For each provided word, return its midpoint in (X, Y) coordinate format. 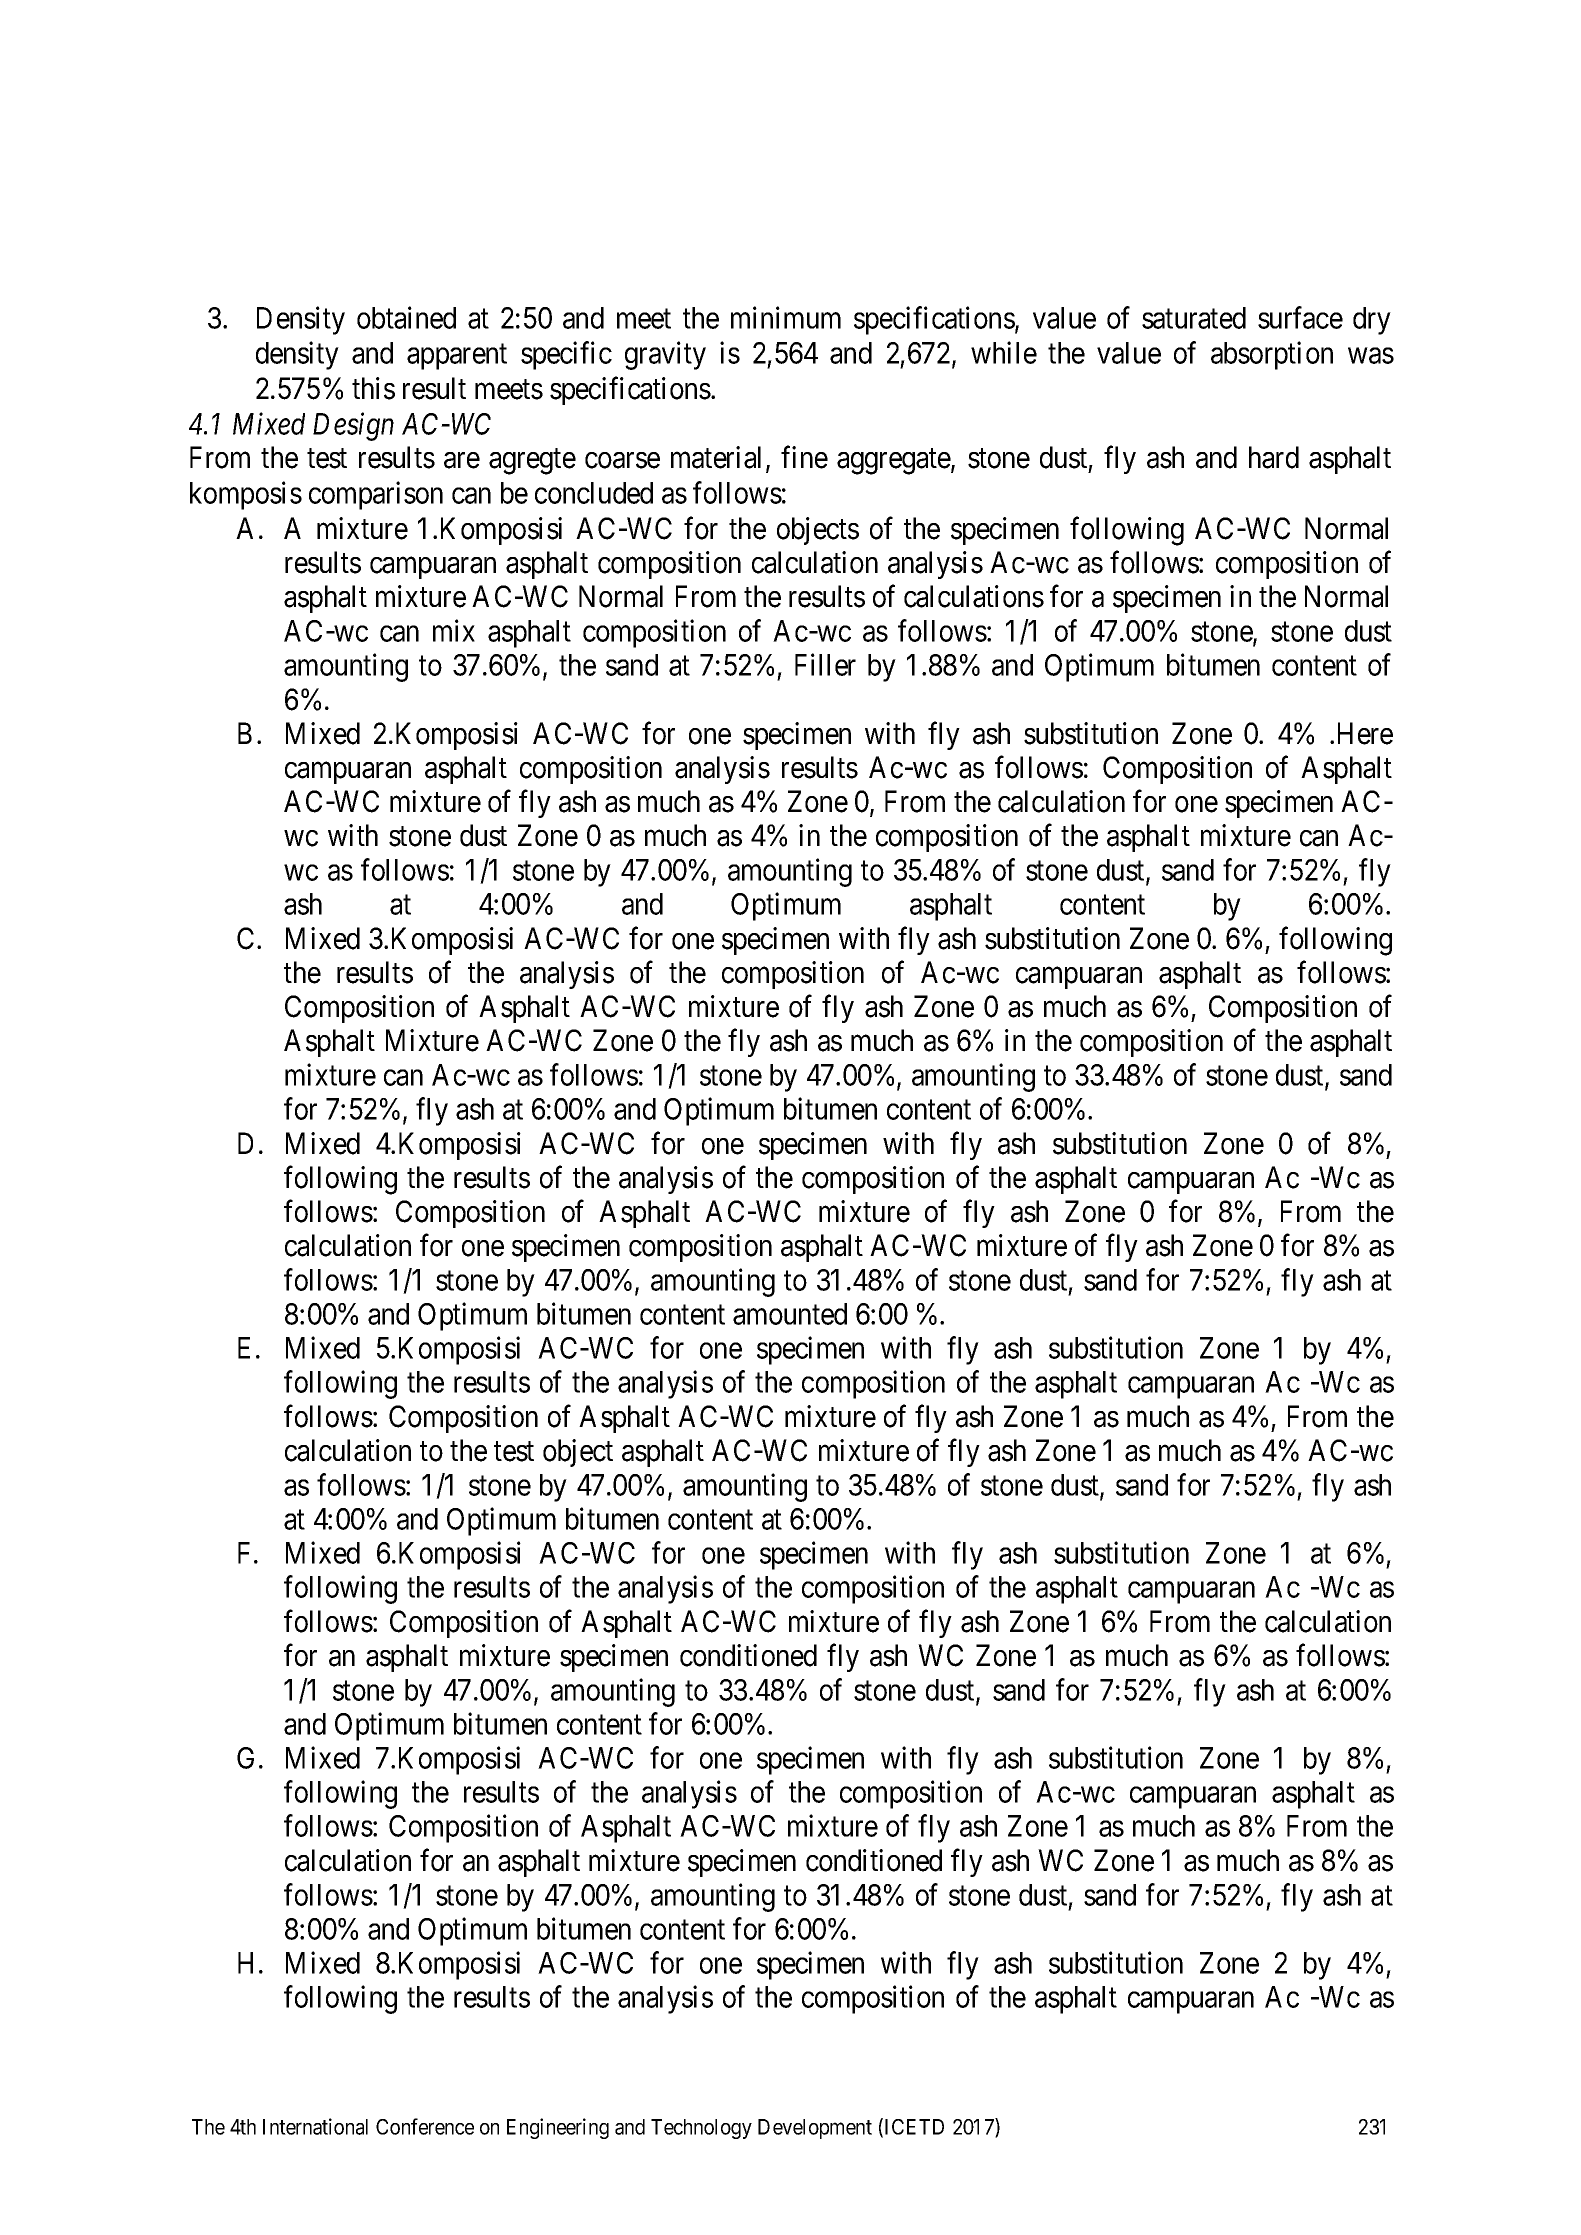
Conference (425, 2126)
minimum (786, 317)
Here (1365, 733)
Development (815, 2129)
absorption (1272, 355)
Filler (825, 664)
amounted (790, 1314)
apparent (457, 357)
